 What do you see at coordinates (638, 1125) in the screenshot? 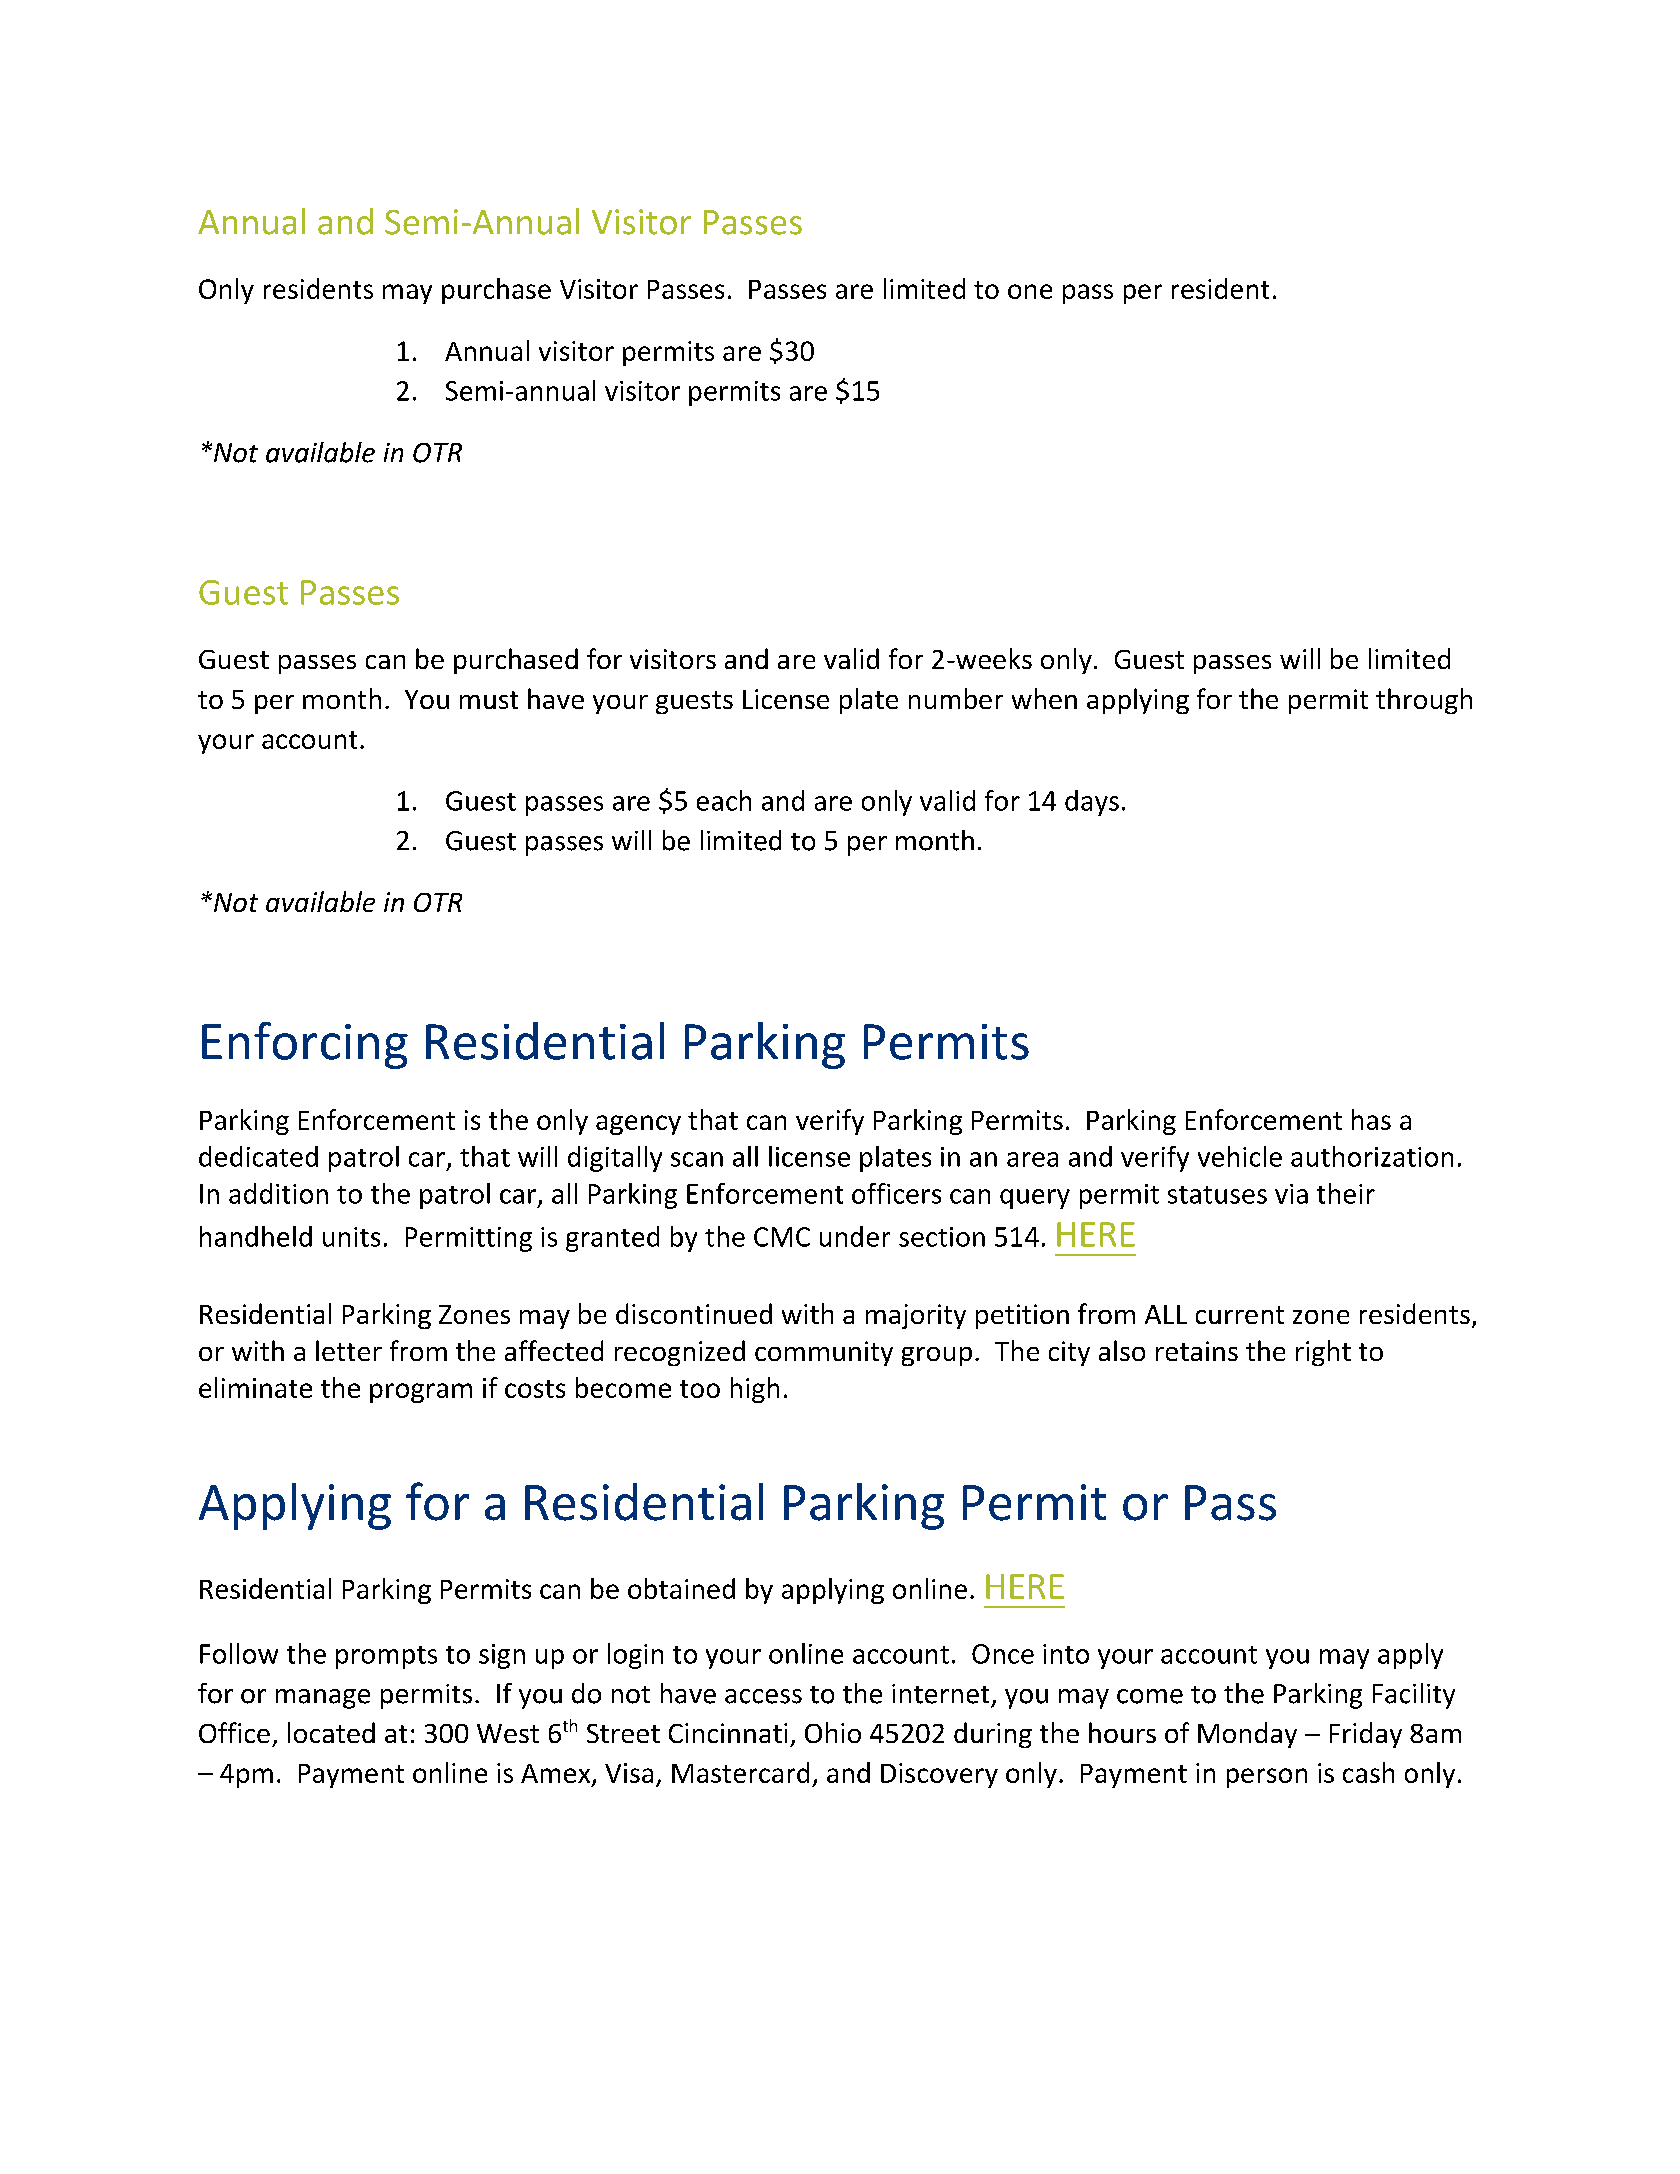
I see `agency` at bounding box center [638, 1125].
